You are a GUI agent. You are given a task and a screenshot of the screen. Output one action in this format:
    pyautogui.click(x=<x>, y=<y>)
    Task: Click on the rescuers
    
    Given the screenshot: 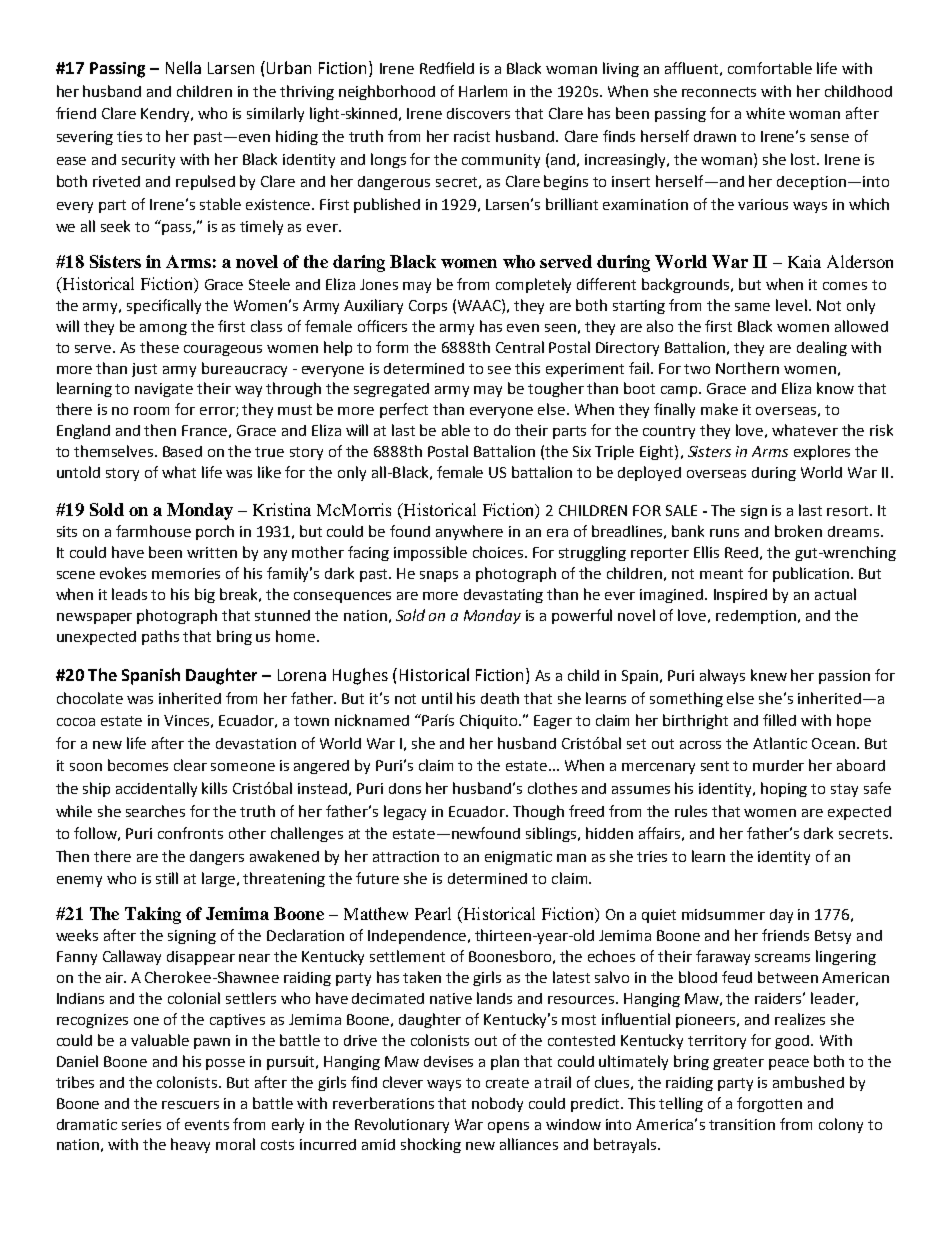 What is the action you would take?
    pyautogui.click(x=190, y=1105)
